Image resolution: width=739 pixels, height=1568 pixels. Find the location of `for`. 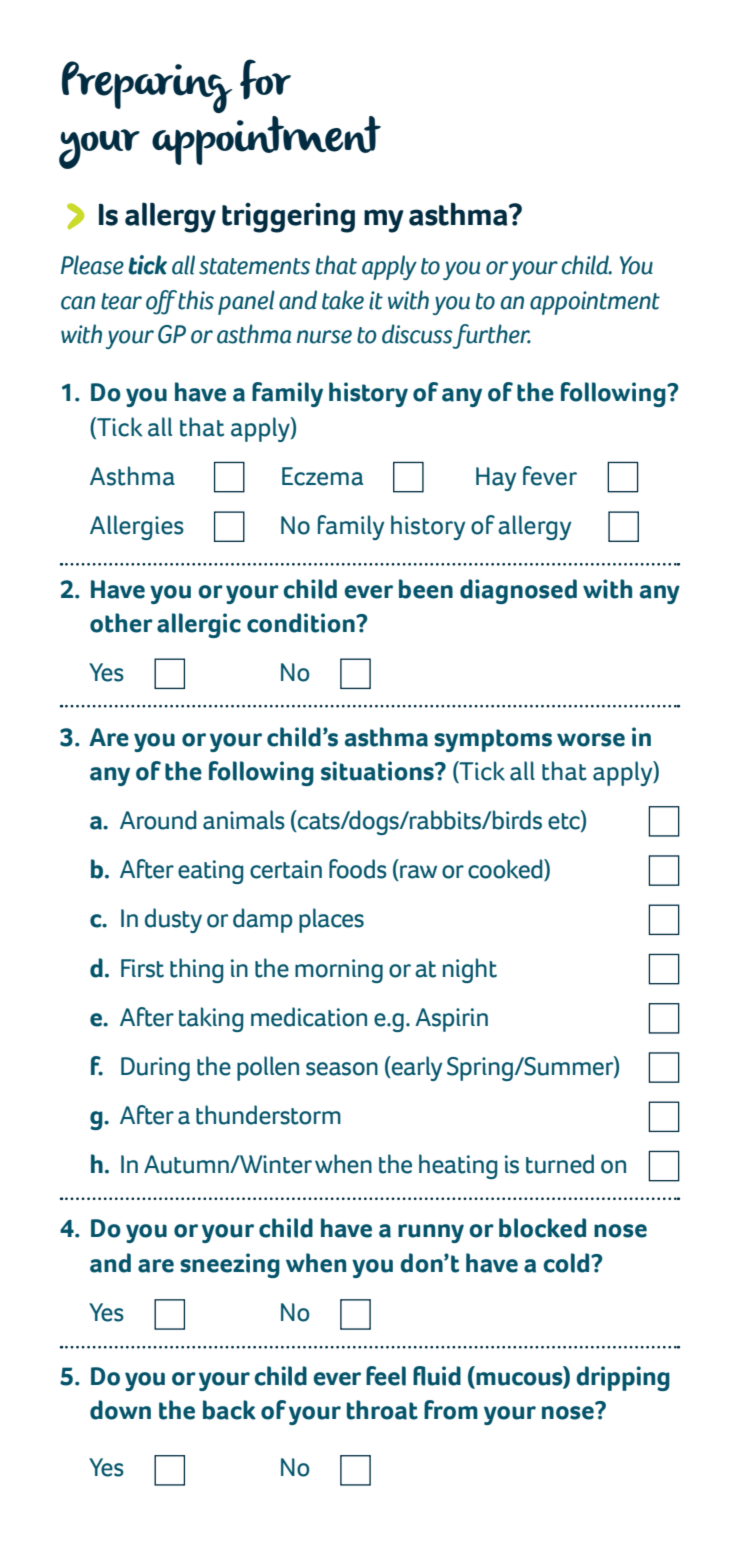

for is located at coordinates (265, 79).
